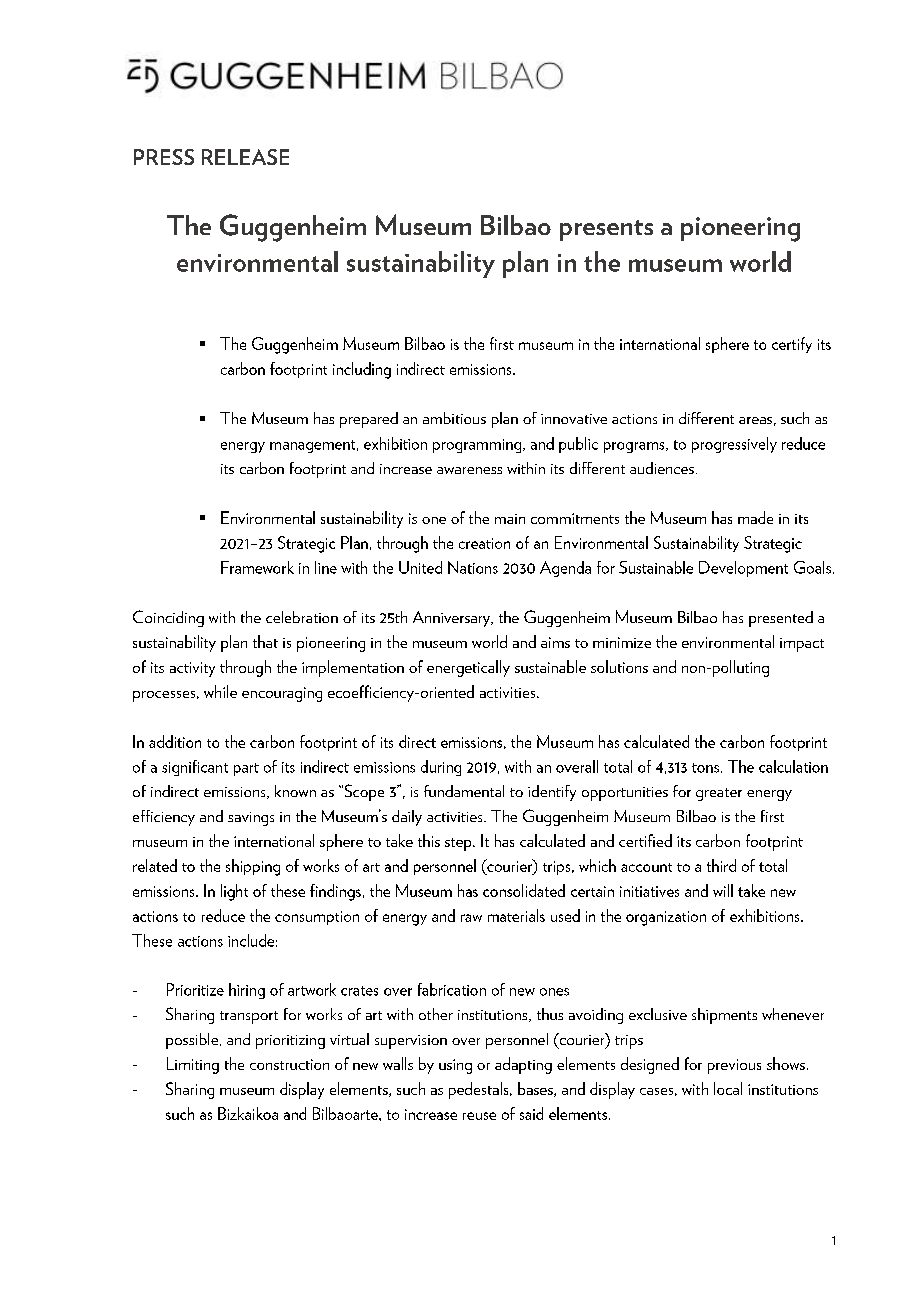 The image size is (924, 1308). What do you see at coordinates (453, 619) in the document?
I see `Anniversary` at bounding box center [453, 619].
